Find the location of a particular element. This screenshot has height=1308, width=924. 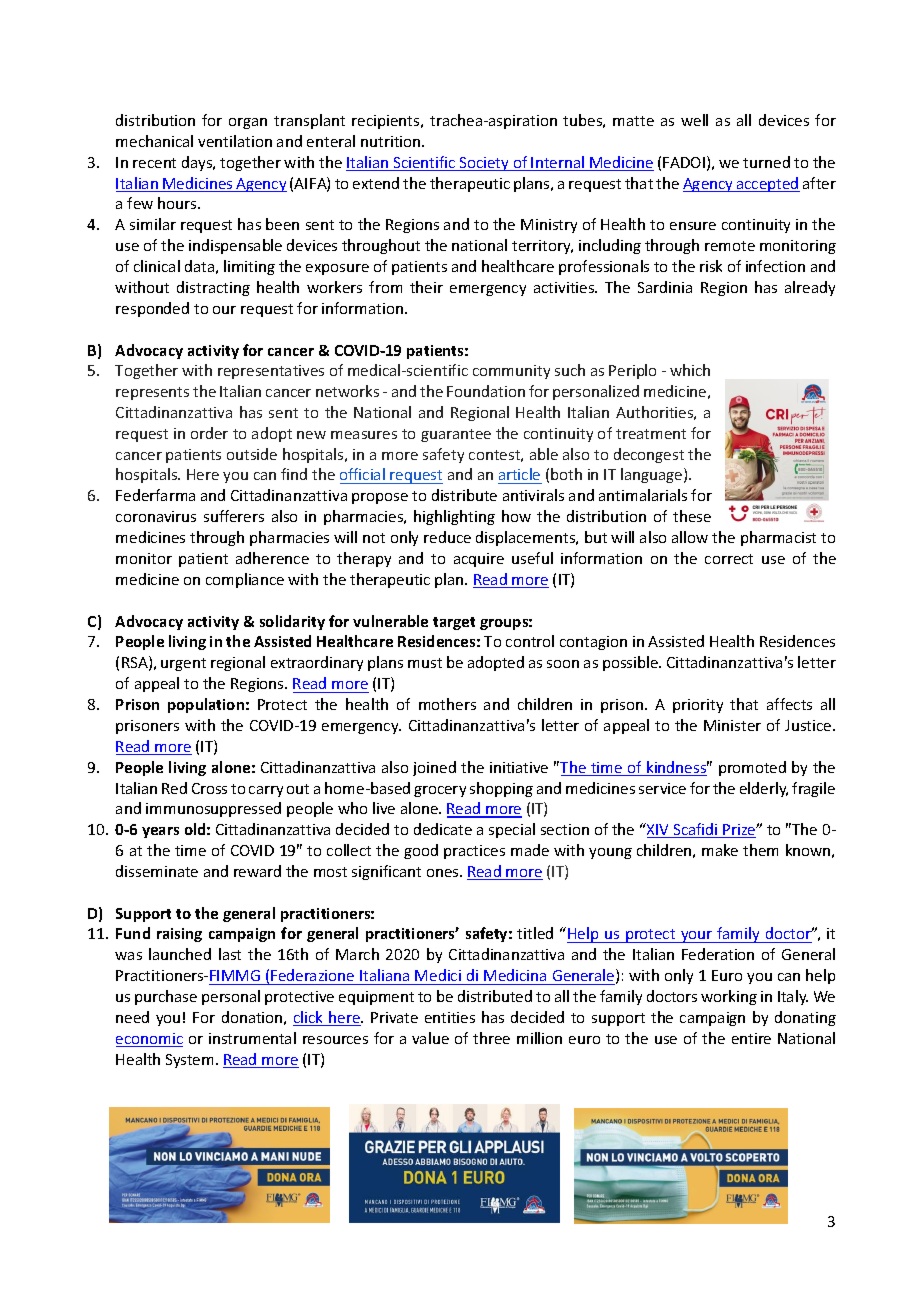

correct is located at coordinates (729, 559).
